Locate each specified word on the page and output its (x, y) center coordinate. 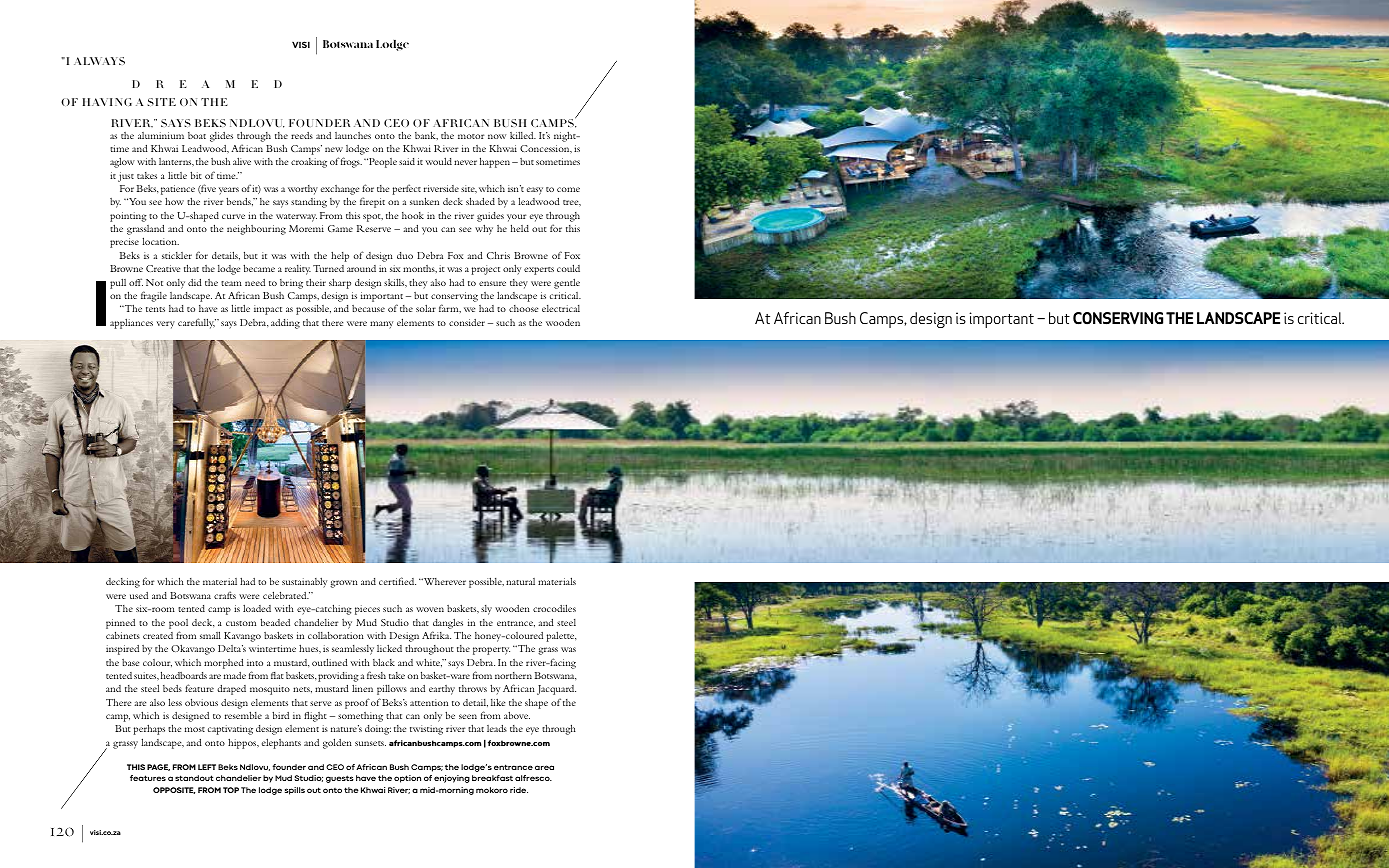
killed (523, 135)
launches (353, 135)
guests (340, 779)
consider (467, 322)
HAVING (107, 102)
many (381, 325)
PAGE (158, 767)
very (166, 325)
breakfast (492, 778)
